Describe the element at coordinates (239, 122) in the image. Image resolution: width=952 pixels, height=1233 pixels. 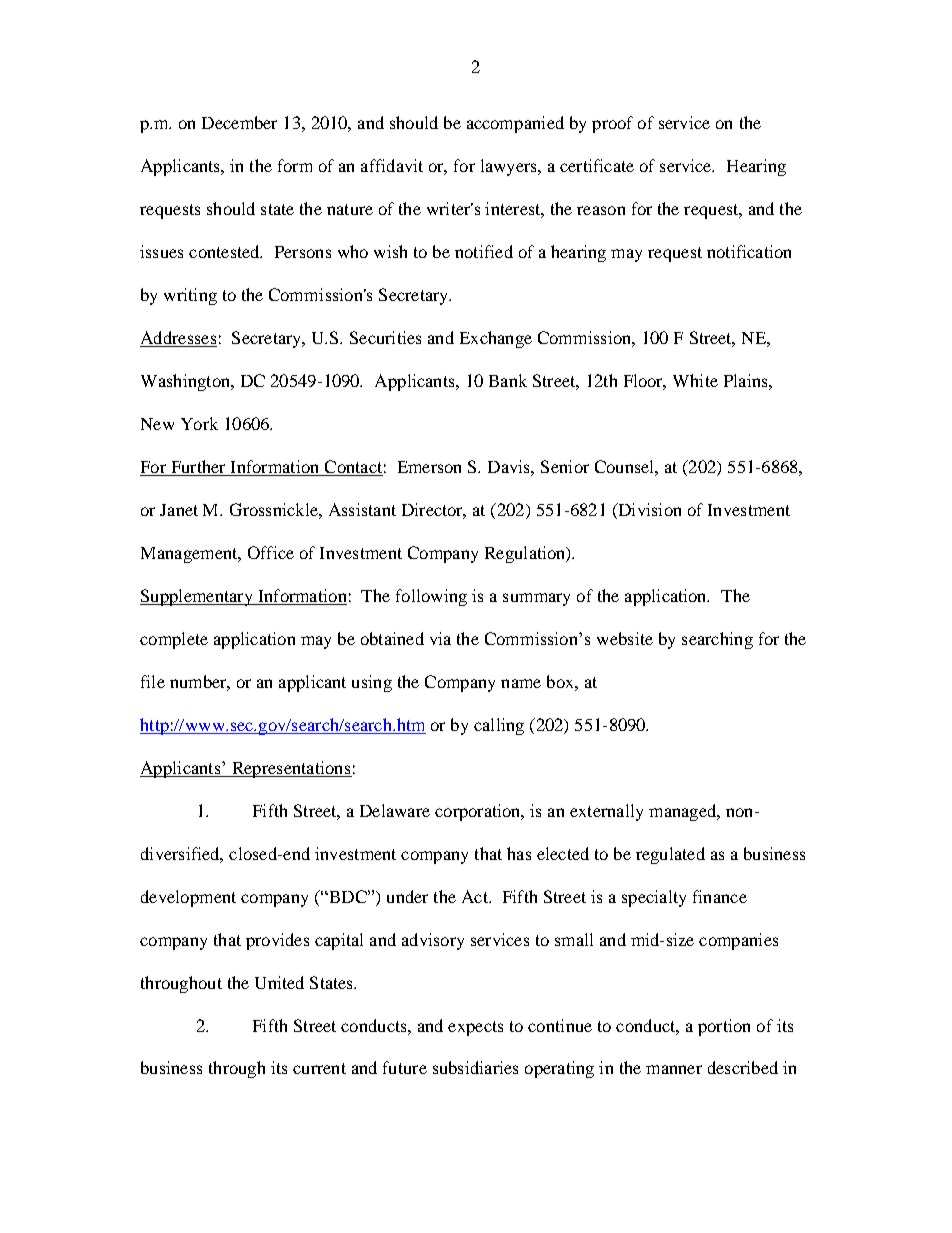
I see `December` at that location.
